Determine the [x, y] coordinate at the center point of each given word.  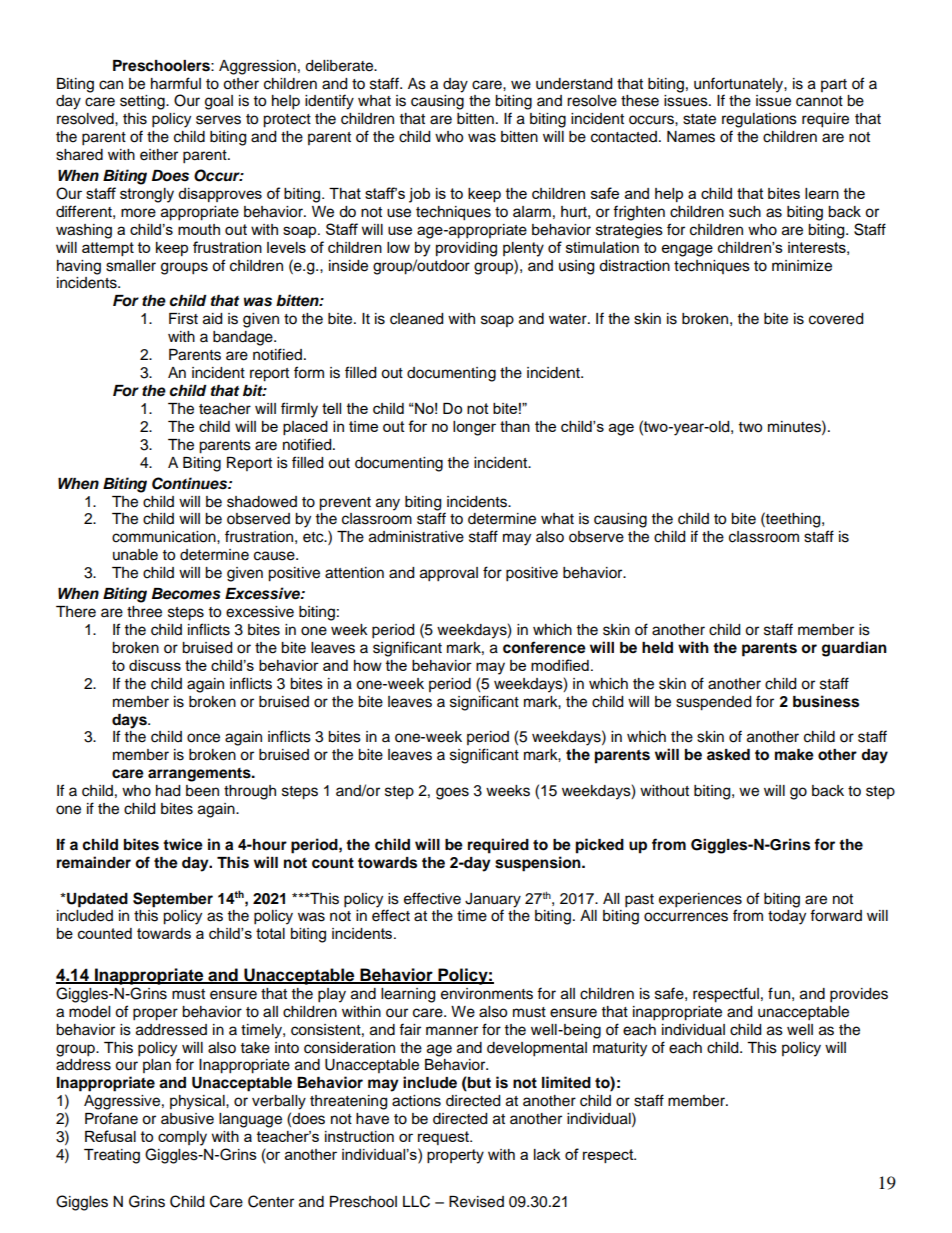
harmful [176, 83]
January [493, 900]
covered [836, 319]
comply [182, 1138]
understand [574, 84]
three [144, 612]
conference [544, 647]
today [787, 917]
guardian [854, 649]
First [183, 319]
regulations [759, 120]
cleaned [416, 319]
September [173, 900]
